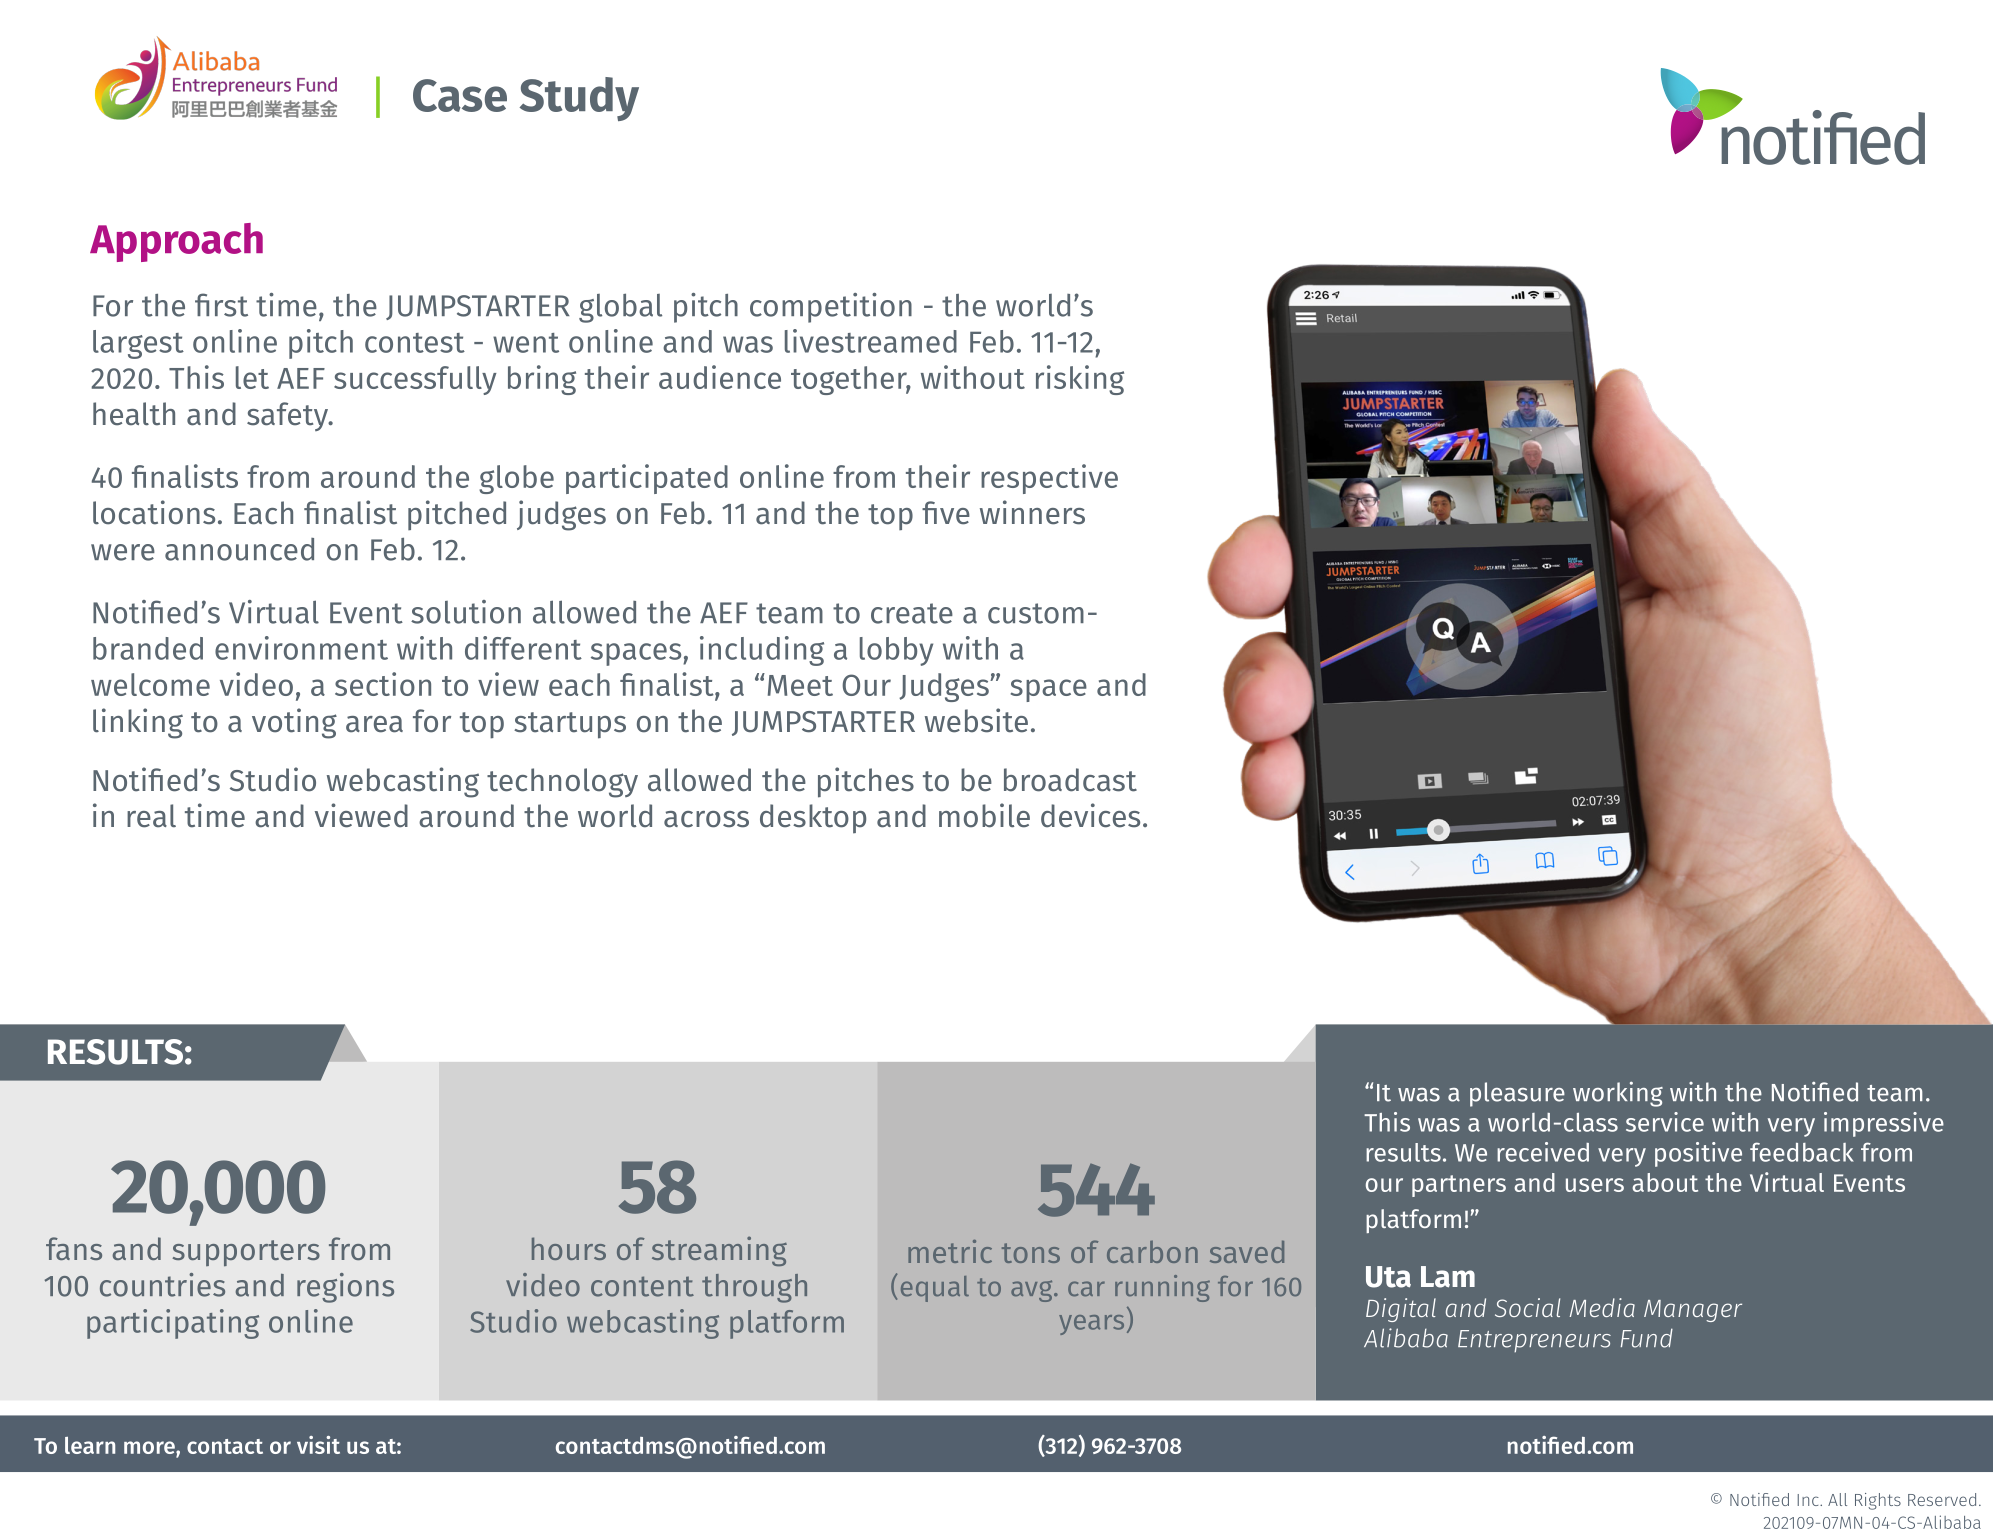  What do you see at coordinates (1665, 1122) in the screenshot?
I see `service` at bounding box center [1665, 1122].
